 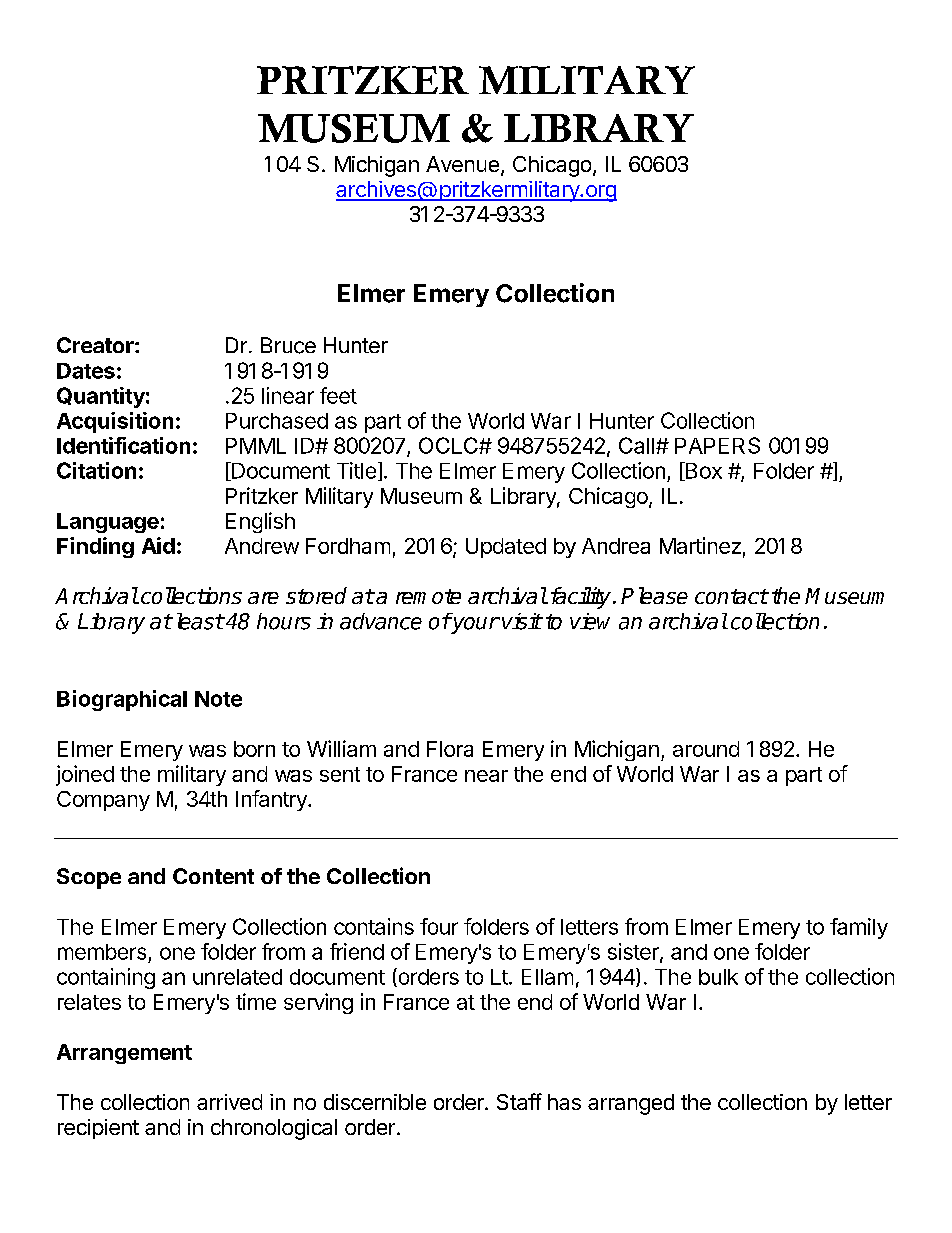 What do you see at coordinates (449, 445) in the document?
I see `OCLC` at bounding box center [449, 445].
